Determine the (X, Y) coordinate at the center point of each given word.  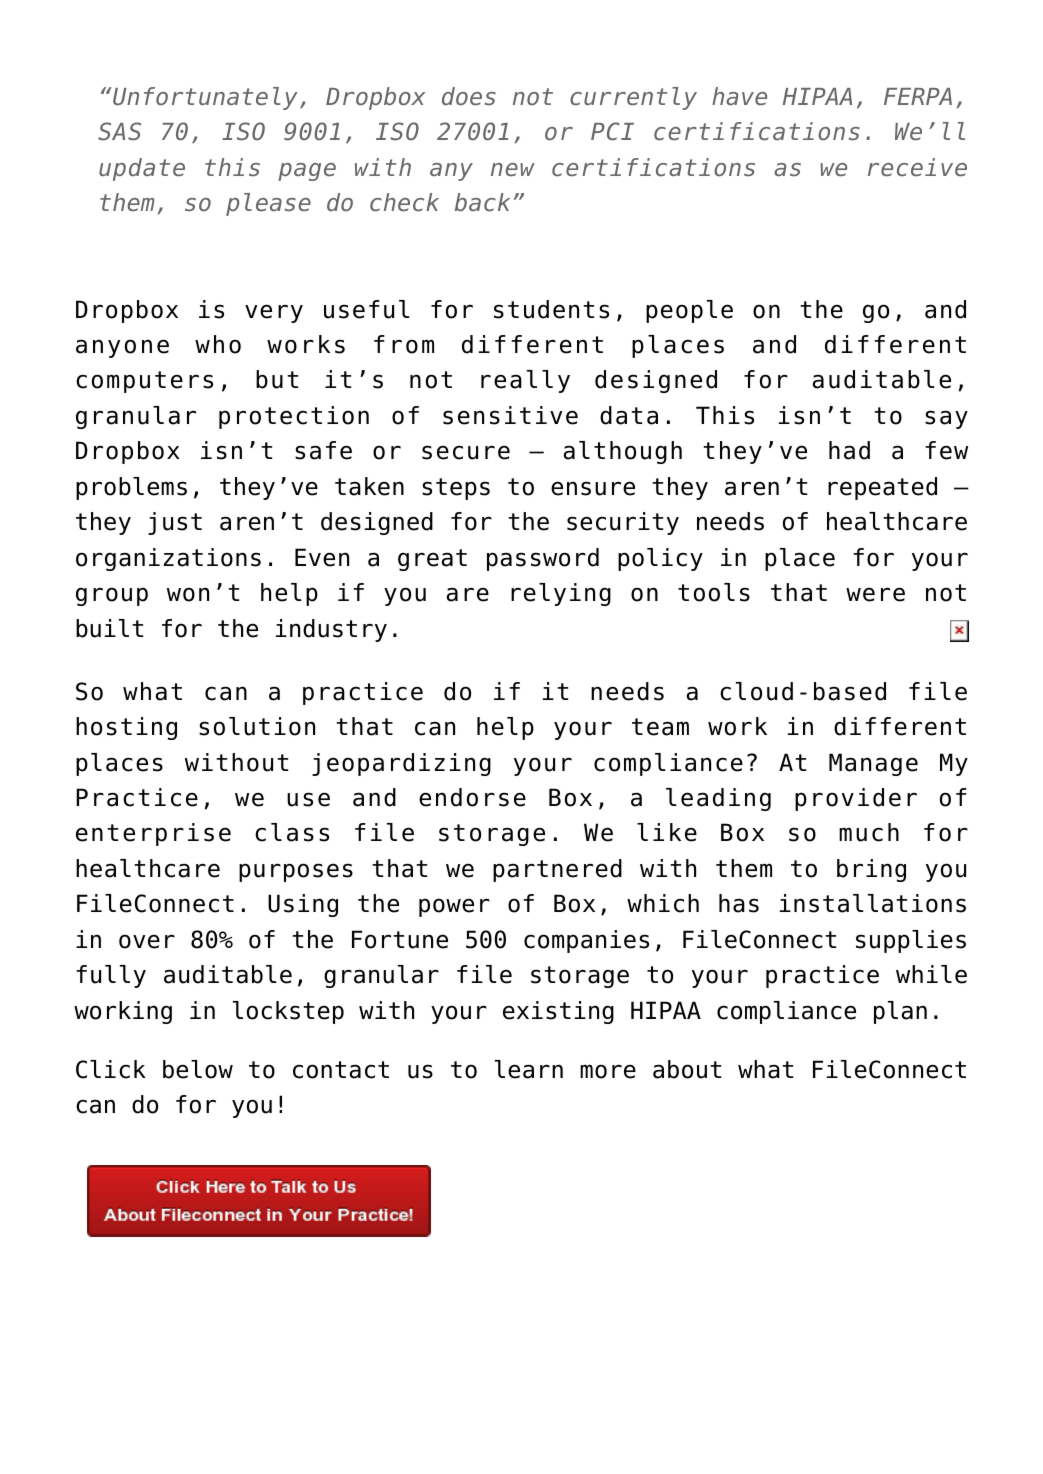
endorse (472, 797)
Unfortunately (205, 98)
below (198, 1069)
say (946, 419)
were (875, 594)
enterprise (153, 834)
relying (561, 594)
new (513, 170)
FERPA (918, 96)
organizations (168, 559)
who (218, 344)
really (525, 381)
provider (856, 799)
